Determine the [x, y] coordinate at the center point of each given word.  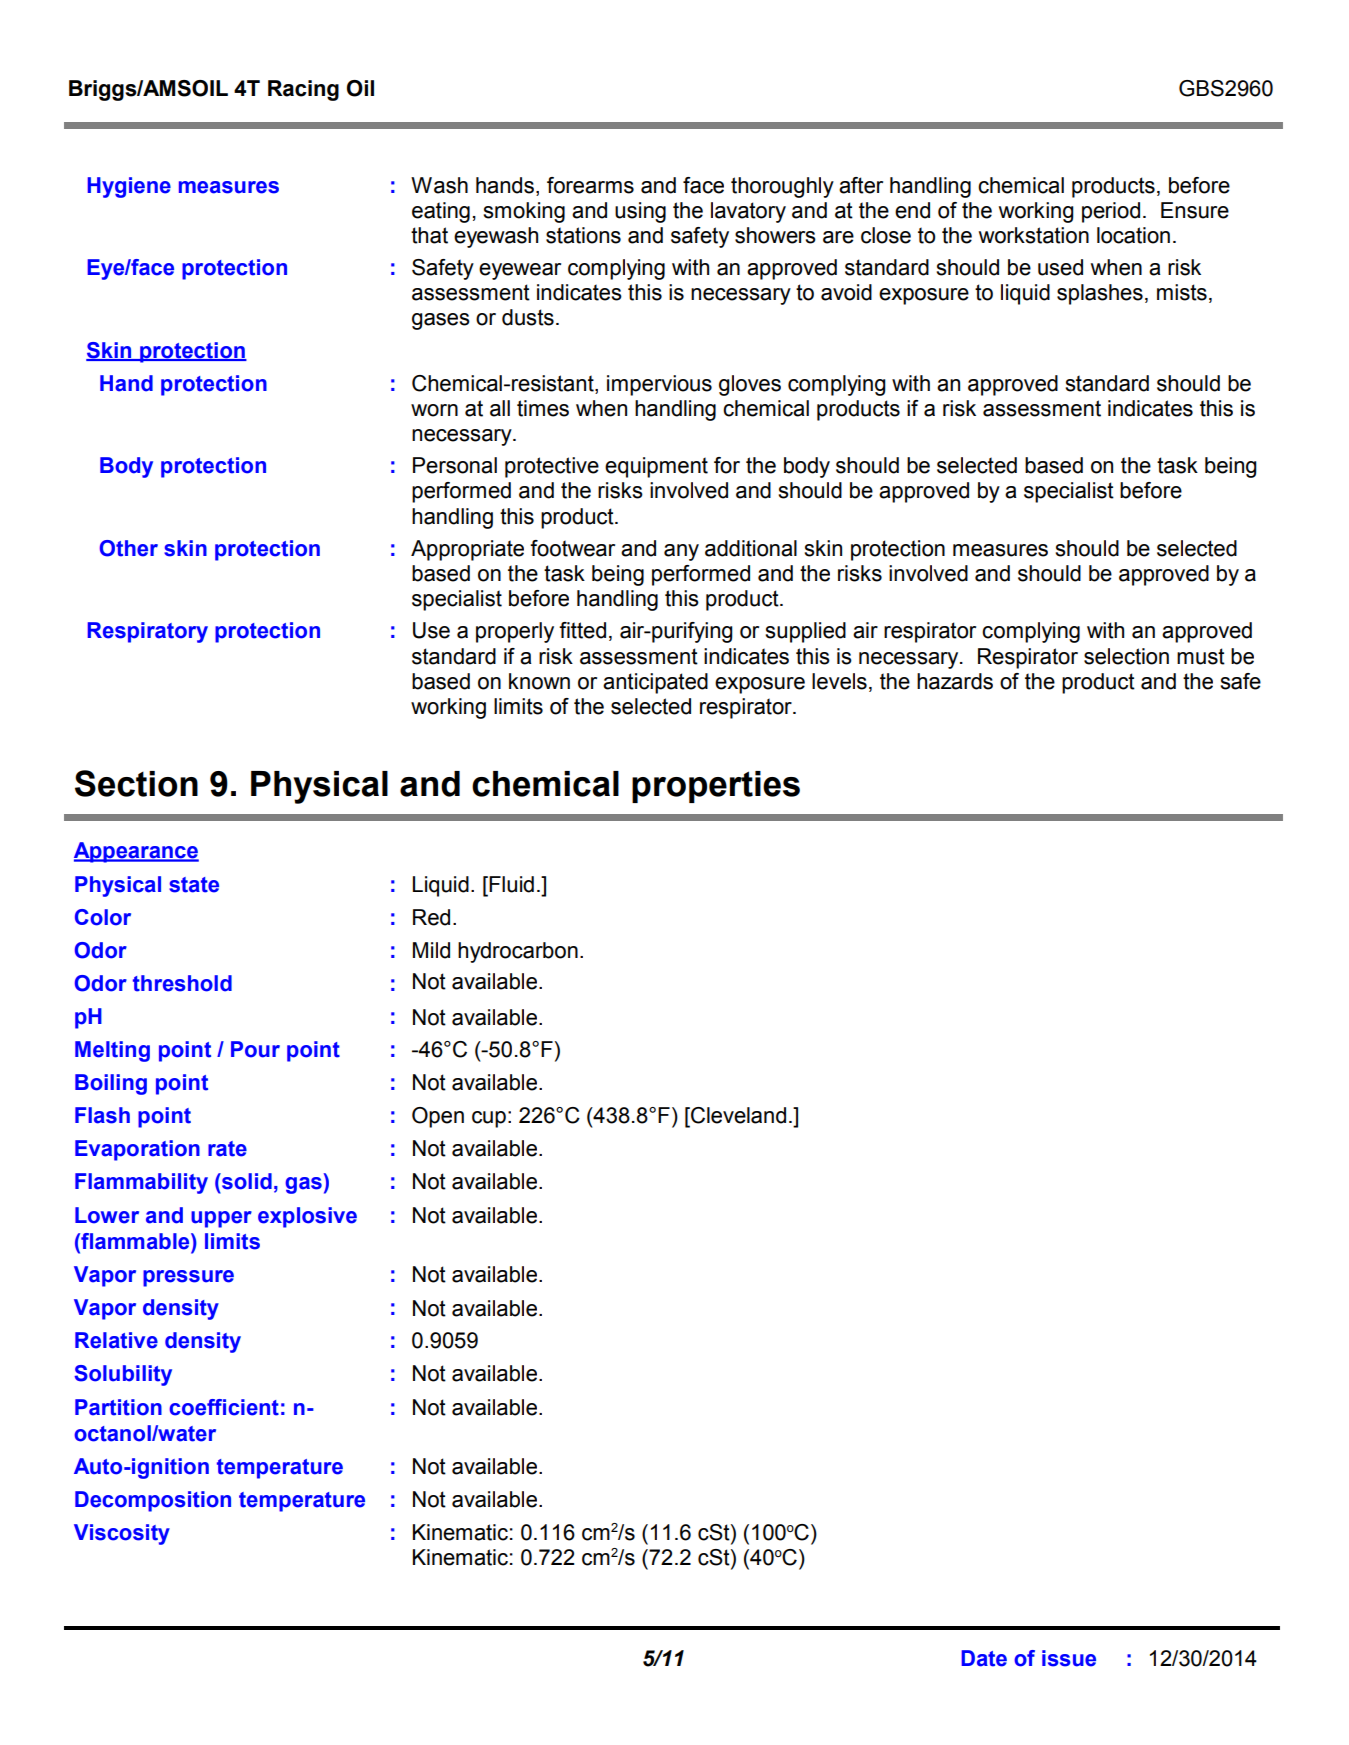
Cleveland [737, 1116]
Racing [303, 90]
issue [1069, 1658]
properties [716, 787]
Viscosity [122, 1534]
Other [129, 548]
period [1111, 212]
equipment [656, 467]
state [194, 885]
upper [221, 1219]
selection [1126, 656]
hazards [955, 681]
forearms [590, 185]
